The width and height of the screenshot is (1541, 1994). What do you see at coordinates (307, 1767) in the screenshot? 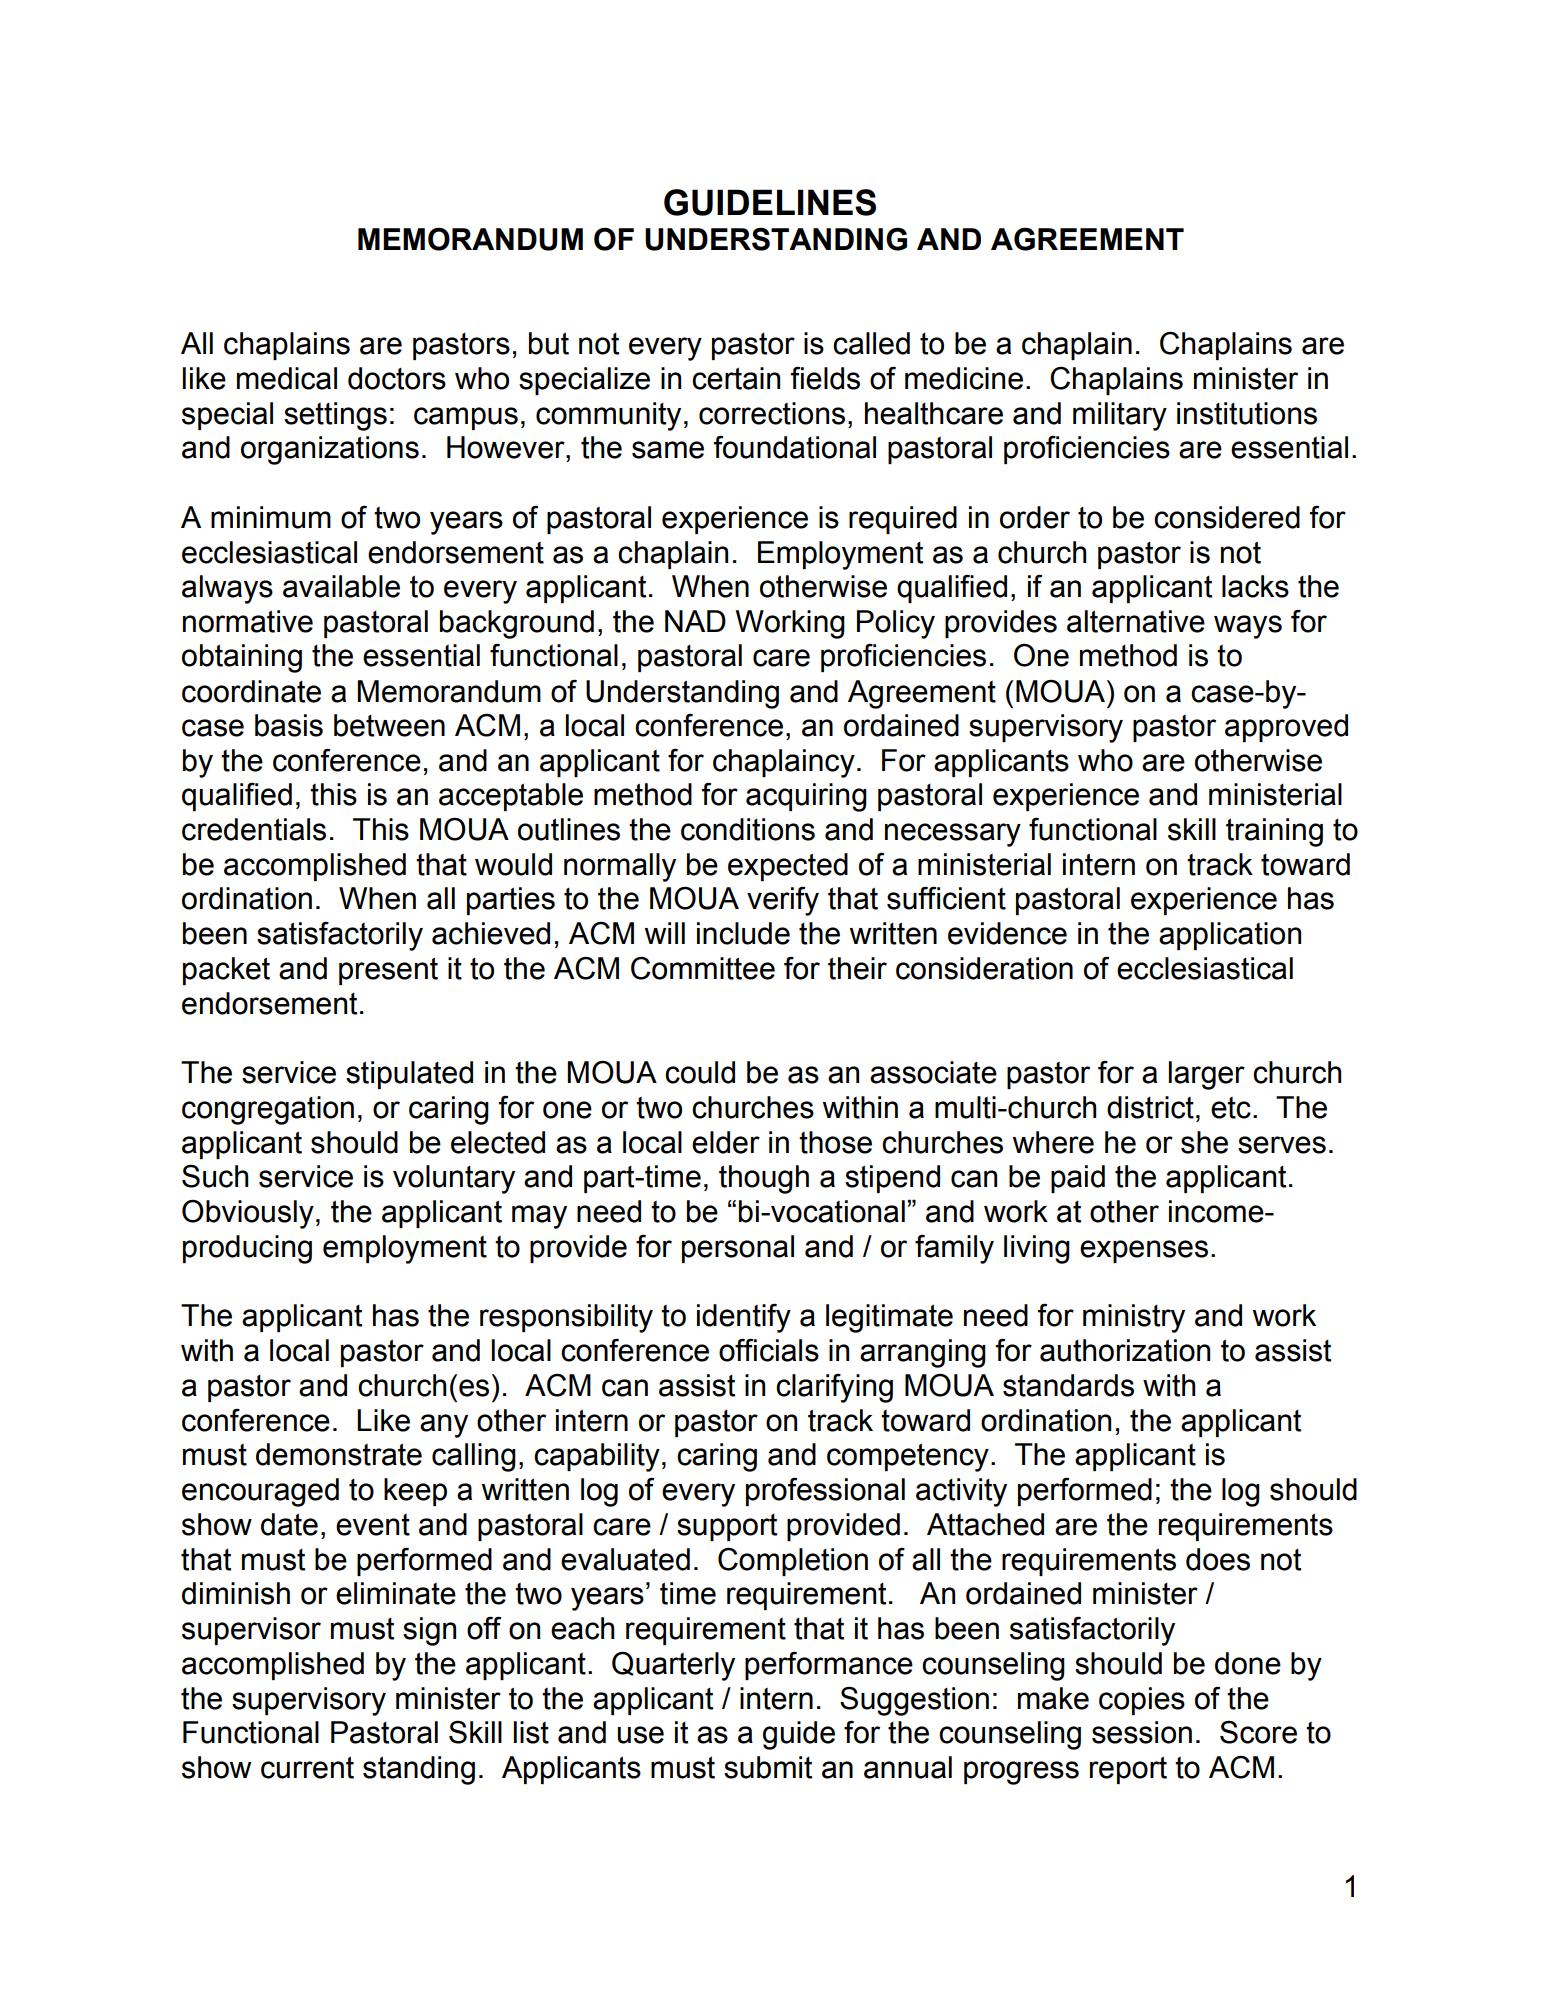
I see `current` at bounding box center [307, 1767].
